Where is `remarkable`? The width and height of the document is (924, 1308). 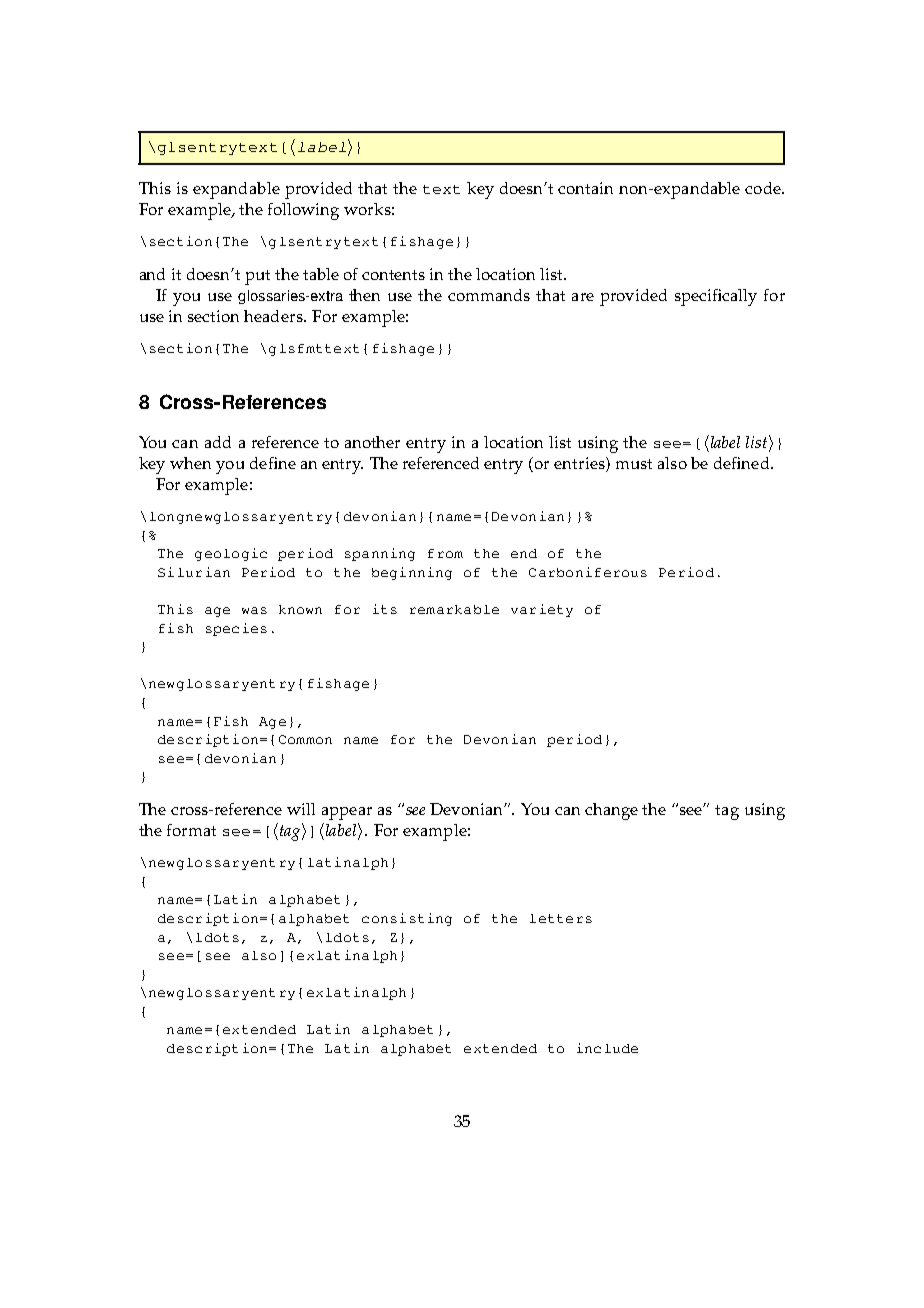
remarkable is located at coordinates (454, 609).
